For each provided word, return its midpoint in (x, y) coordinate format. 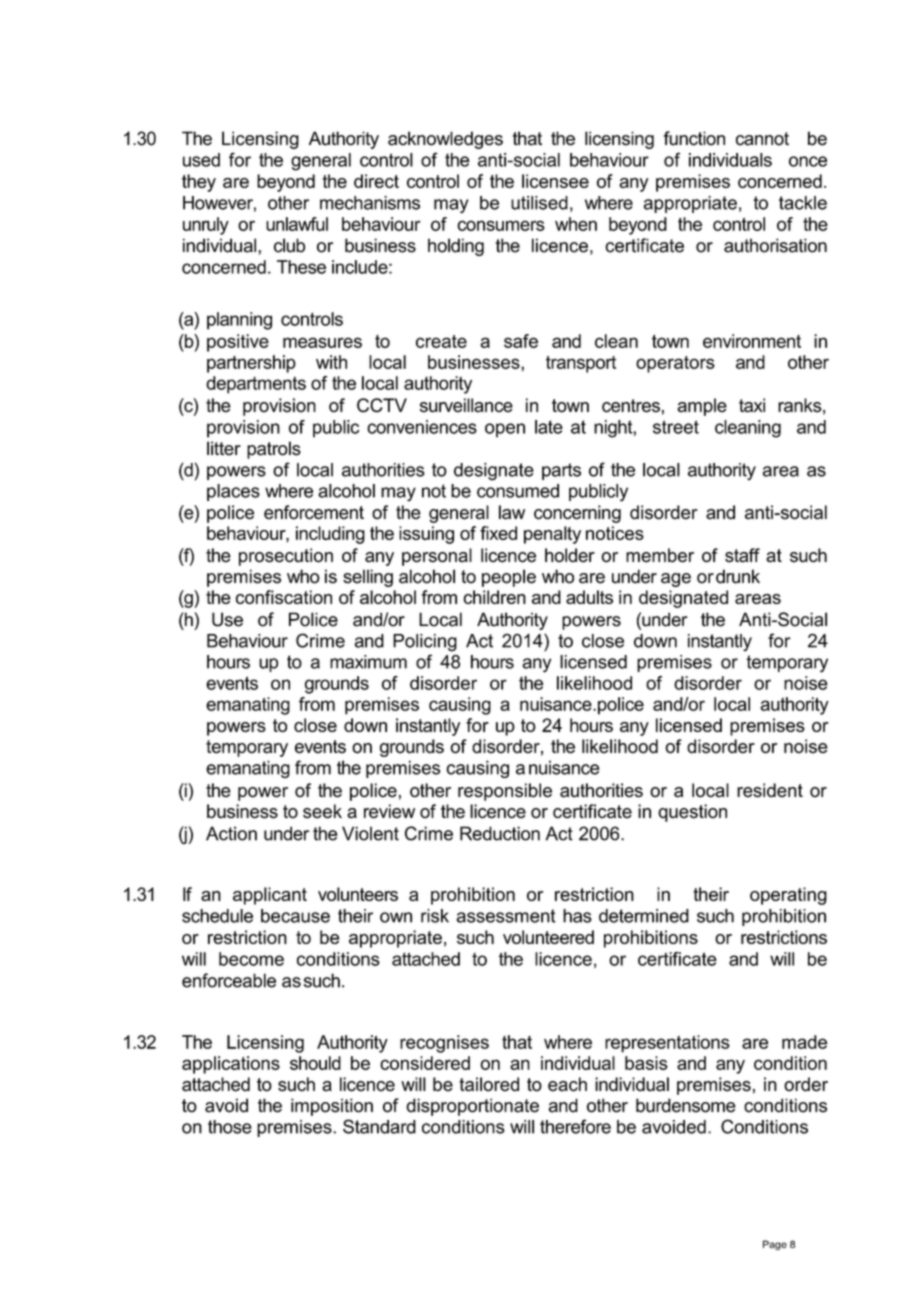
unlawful (297, 224)
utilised (539, 203)
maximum (368, 662)
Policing (425, 643)
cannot (762, 139)
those (230, 1127)
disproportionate (472, 1107)
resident (770, 790)
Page (775, 1245)
